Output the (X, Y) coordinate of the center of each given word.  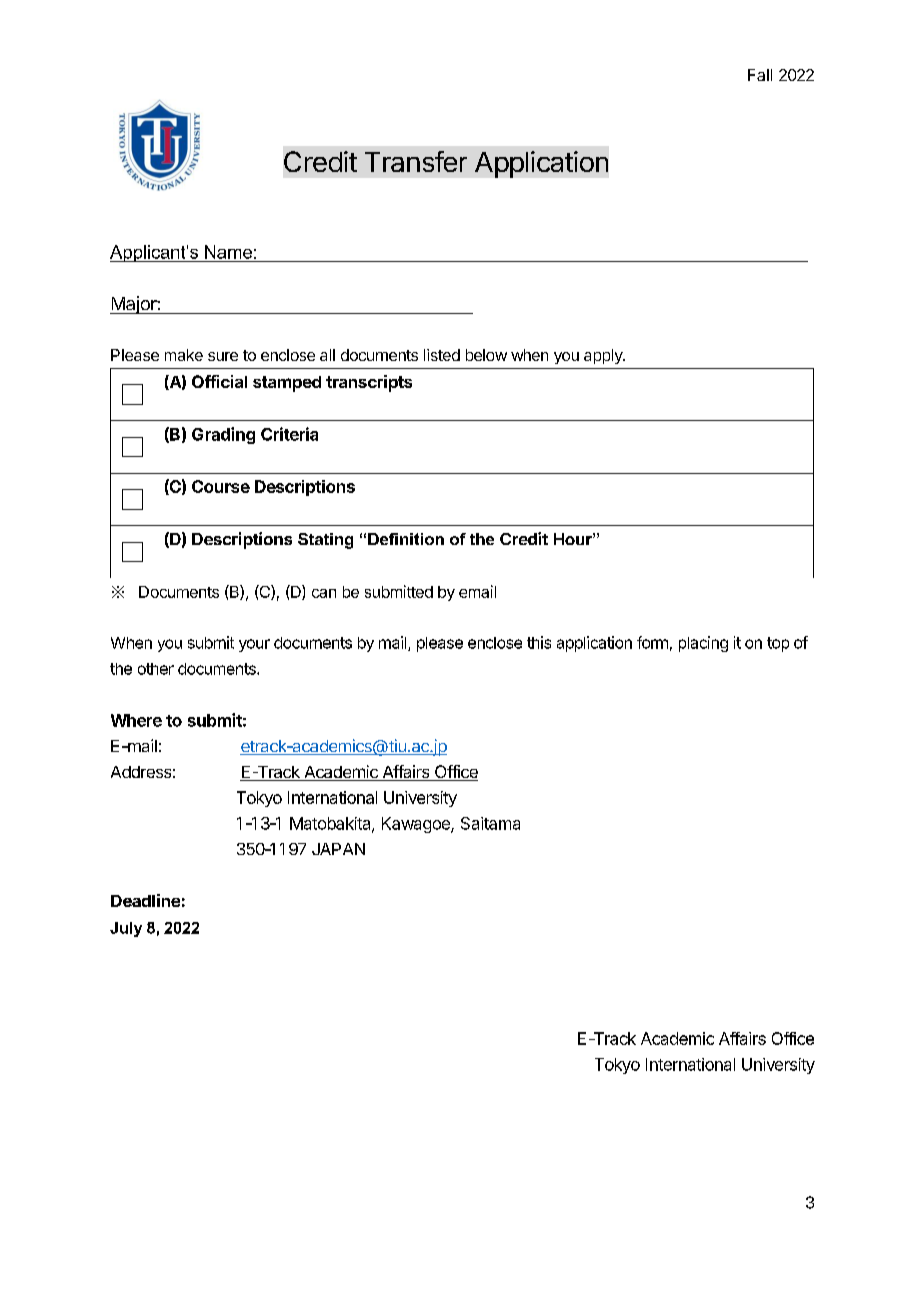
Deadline (145, 900)
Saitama (490, 823)
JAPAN (338, 849)
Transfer (416, 161)
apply (604, 356)
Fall (760, 75)
